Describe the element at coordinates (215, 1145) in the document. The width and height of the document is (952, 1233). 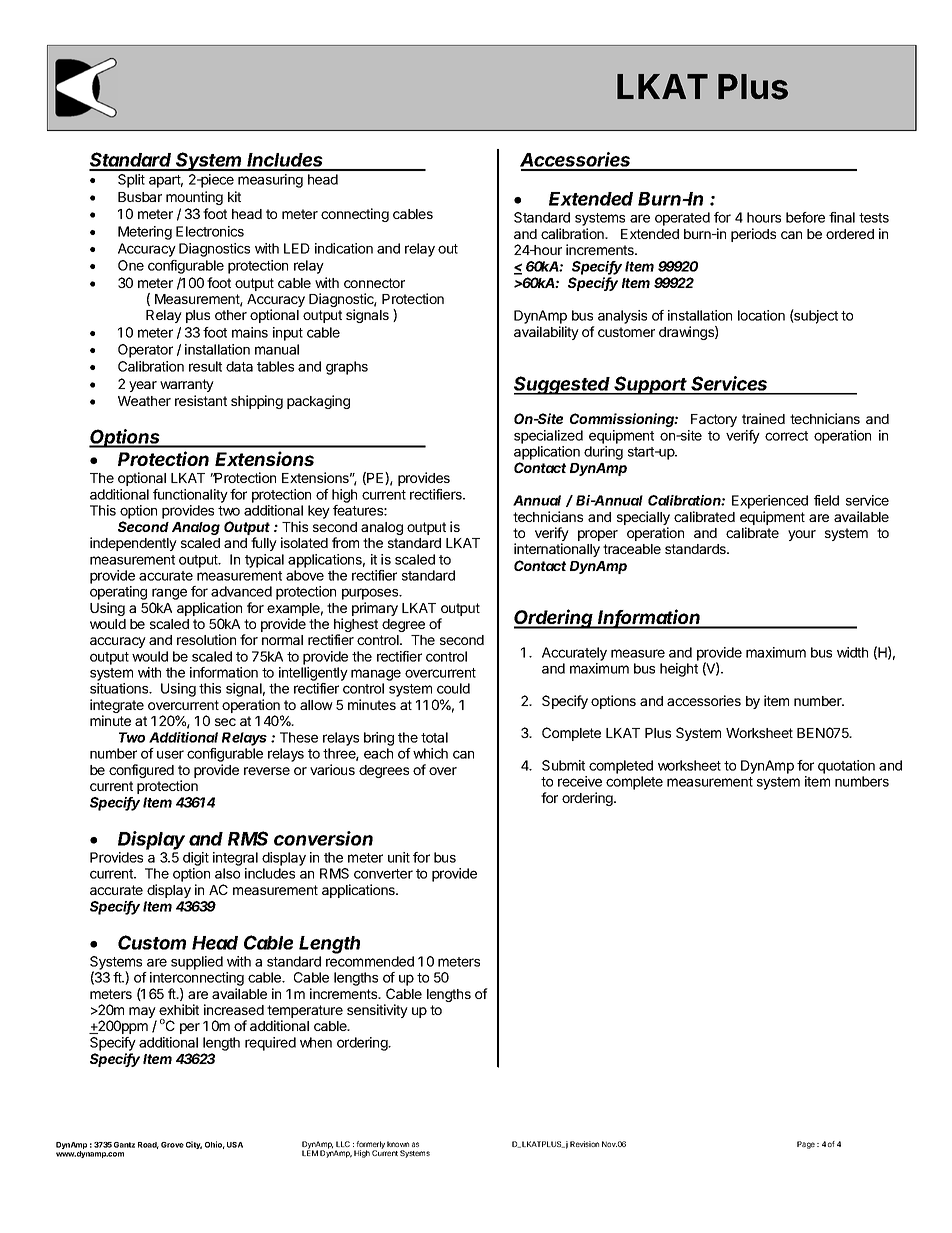
I see `Ohio` at that location.
